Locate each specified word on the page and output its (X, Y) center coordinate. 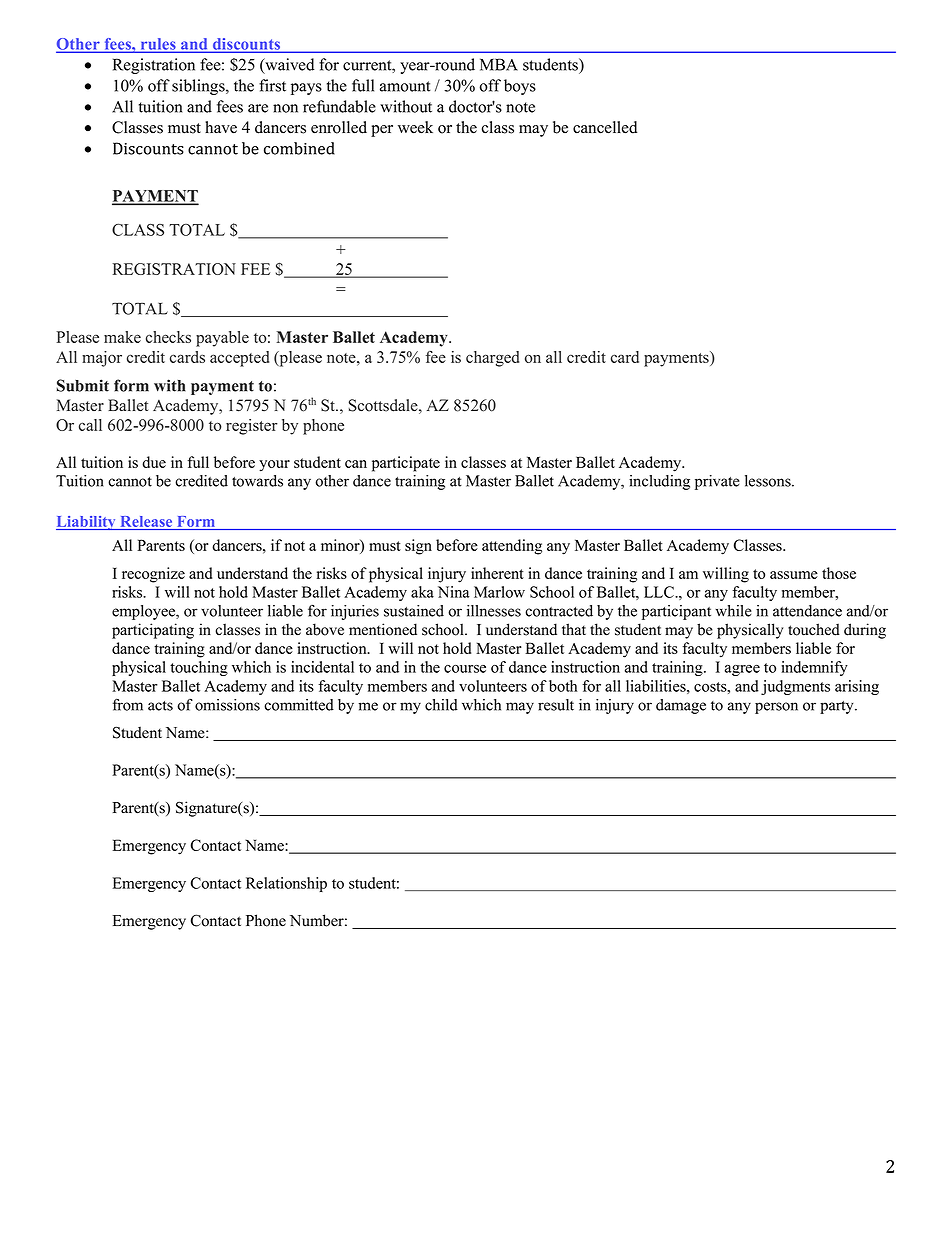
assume (794, 575)
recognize (153, 575)
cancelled (605, 127)
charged (492, 359)
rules (158, 45)
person (776, 708)
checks (168, 337)
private (717, 482)
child (441, 705)
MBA (499, 64)
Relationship (286, 884)
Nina (454, 592)
